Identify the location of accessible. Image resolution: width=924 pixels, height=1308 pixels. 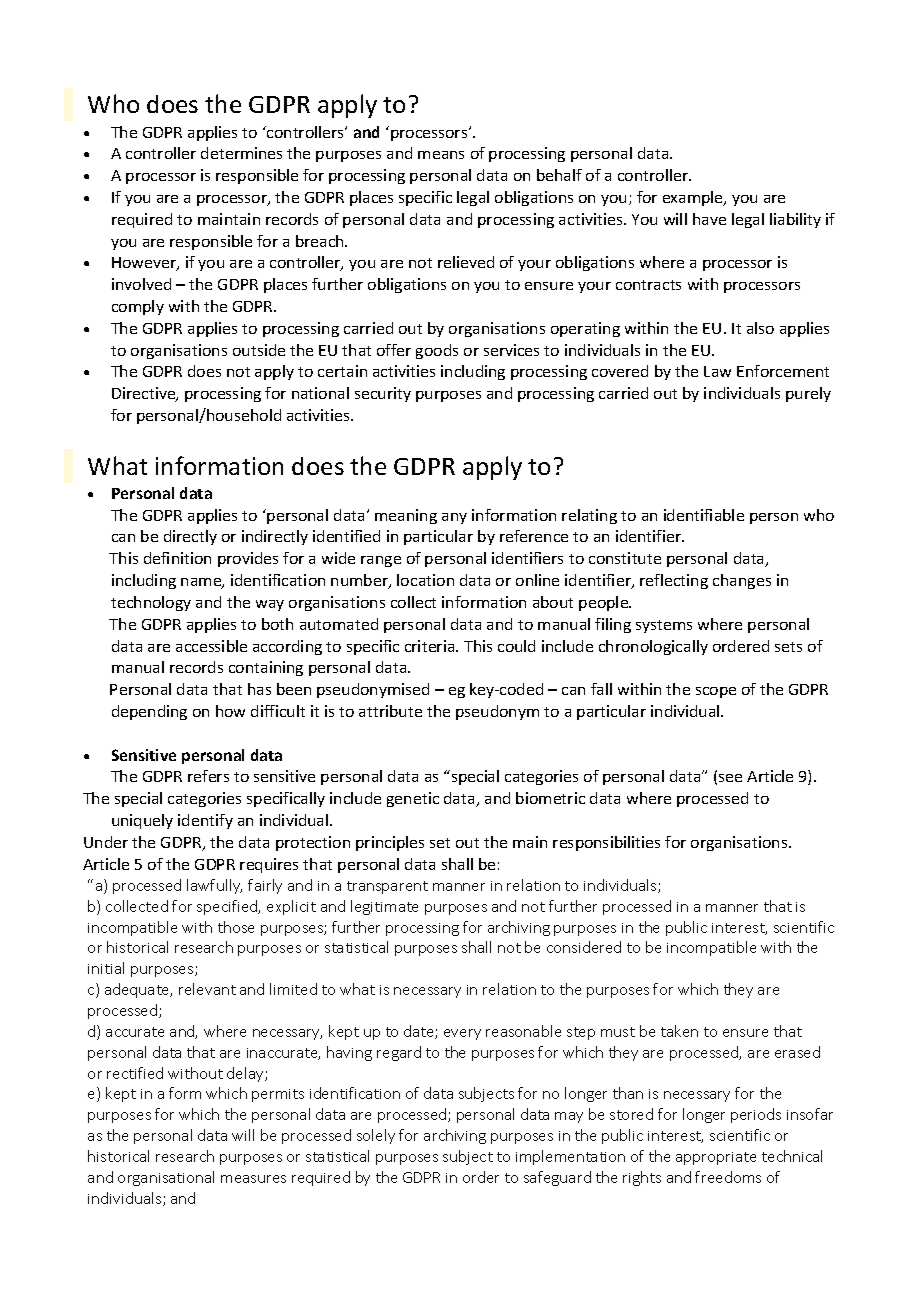
(211, 646).
